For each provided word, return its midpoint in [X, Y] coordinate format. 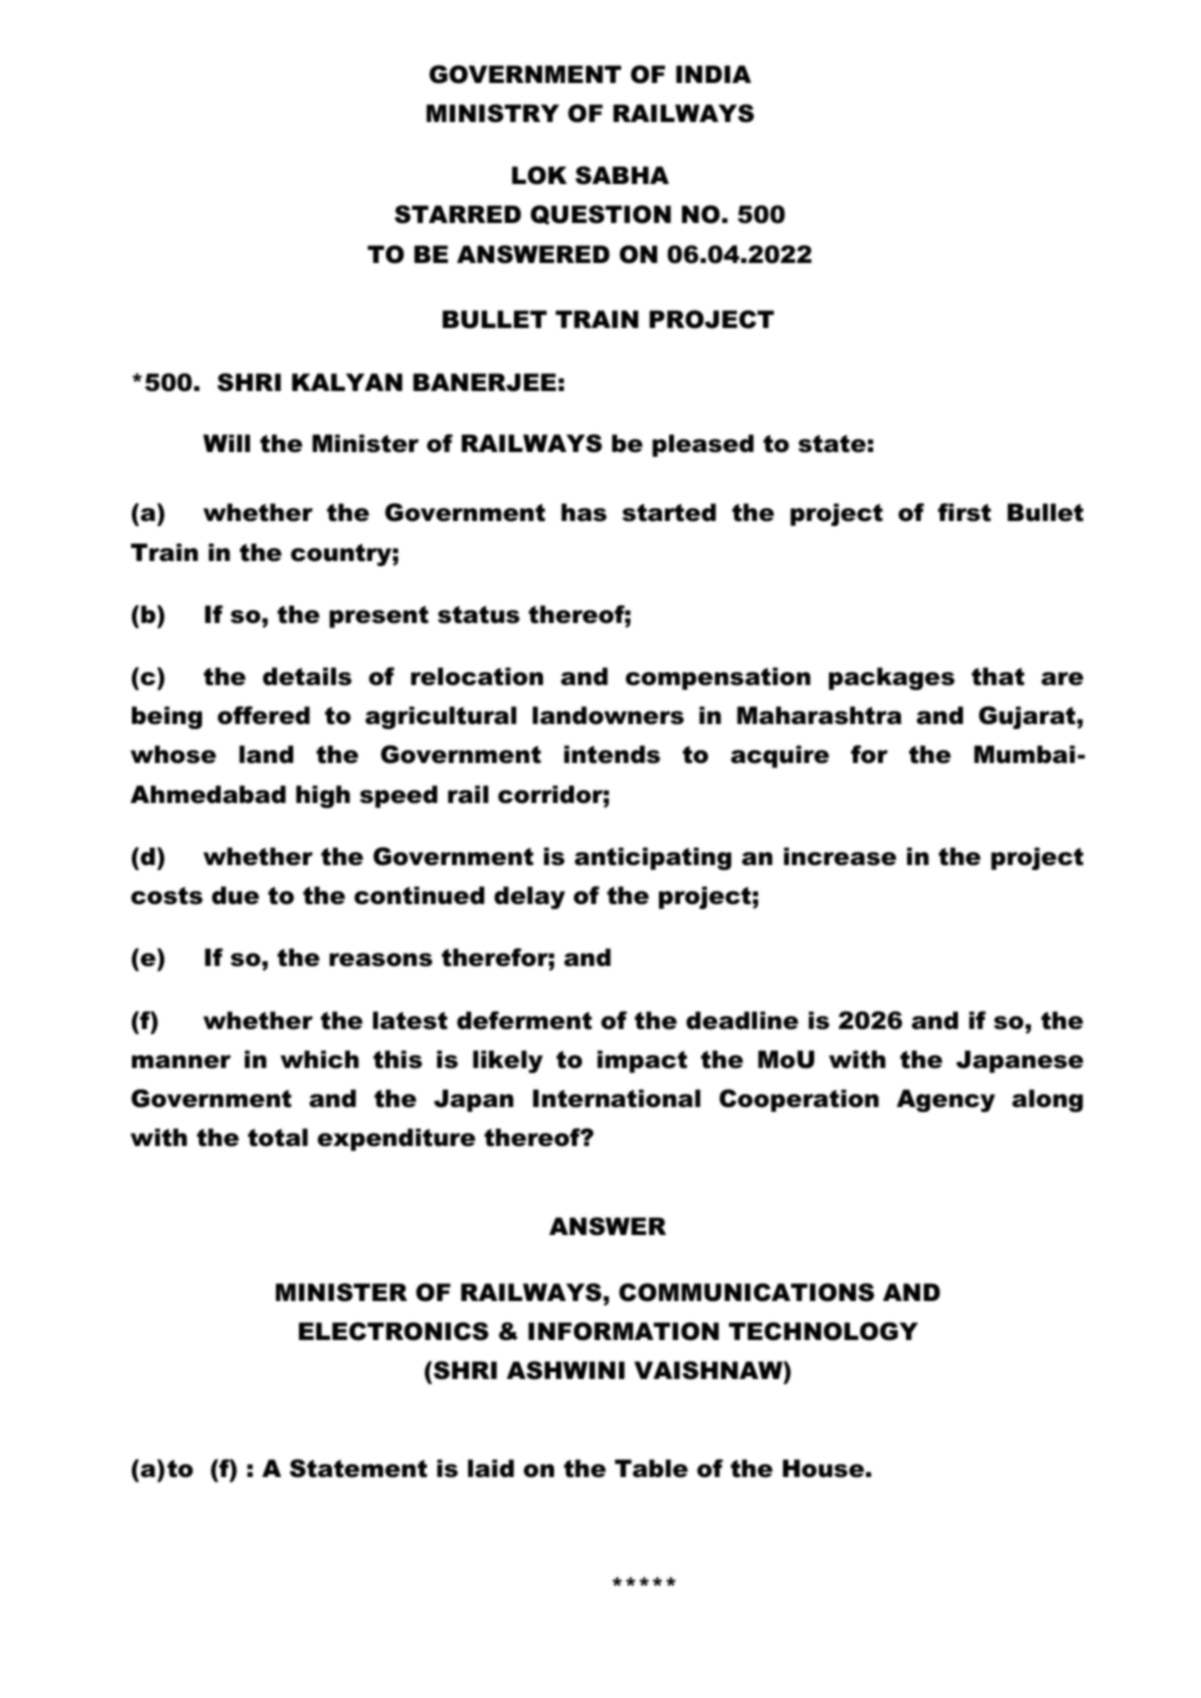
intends [612, 754]
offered [264, 715]
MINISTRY [492, 113]
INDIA [713, 74]
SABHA [622, 175]
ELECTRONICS [394, 1331]
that [998, 676]
